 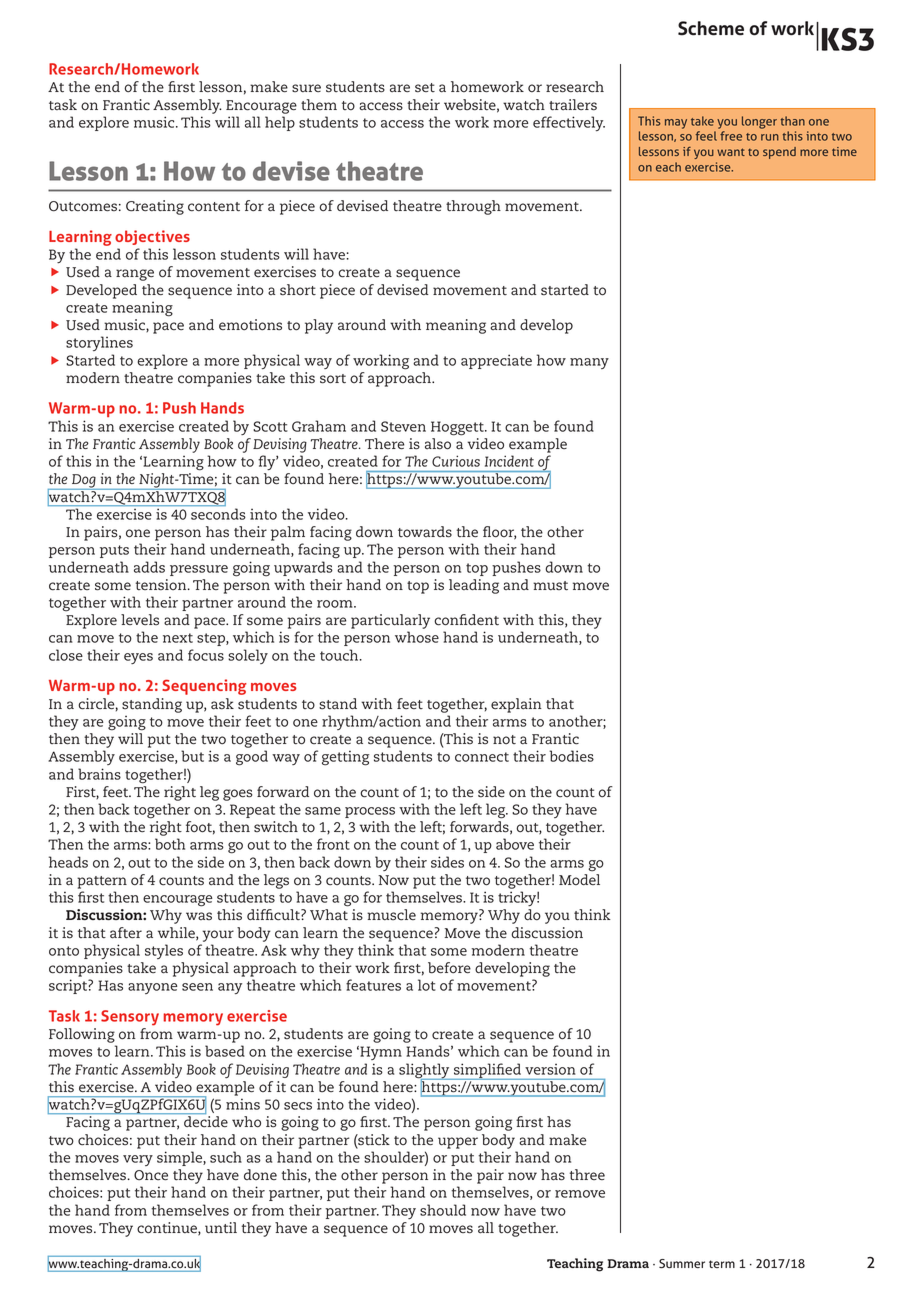 I want to click on upper, so click(x=458, y=1143).
